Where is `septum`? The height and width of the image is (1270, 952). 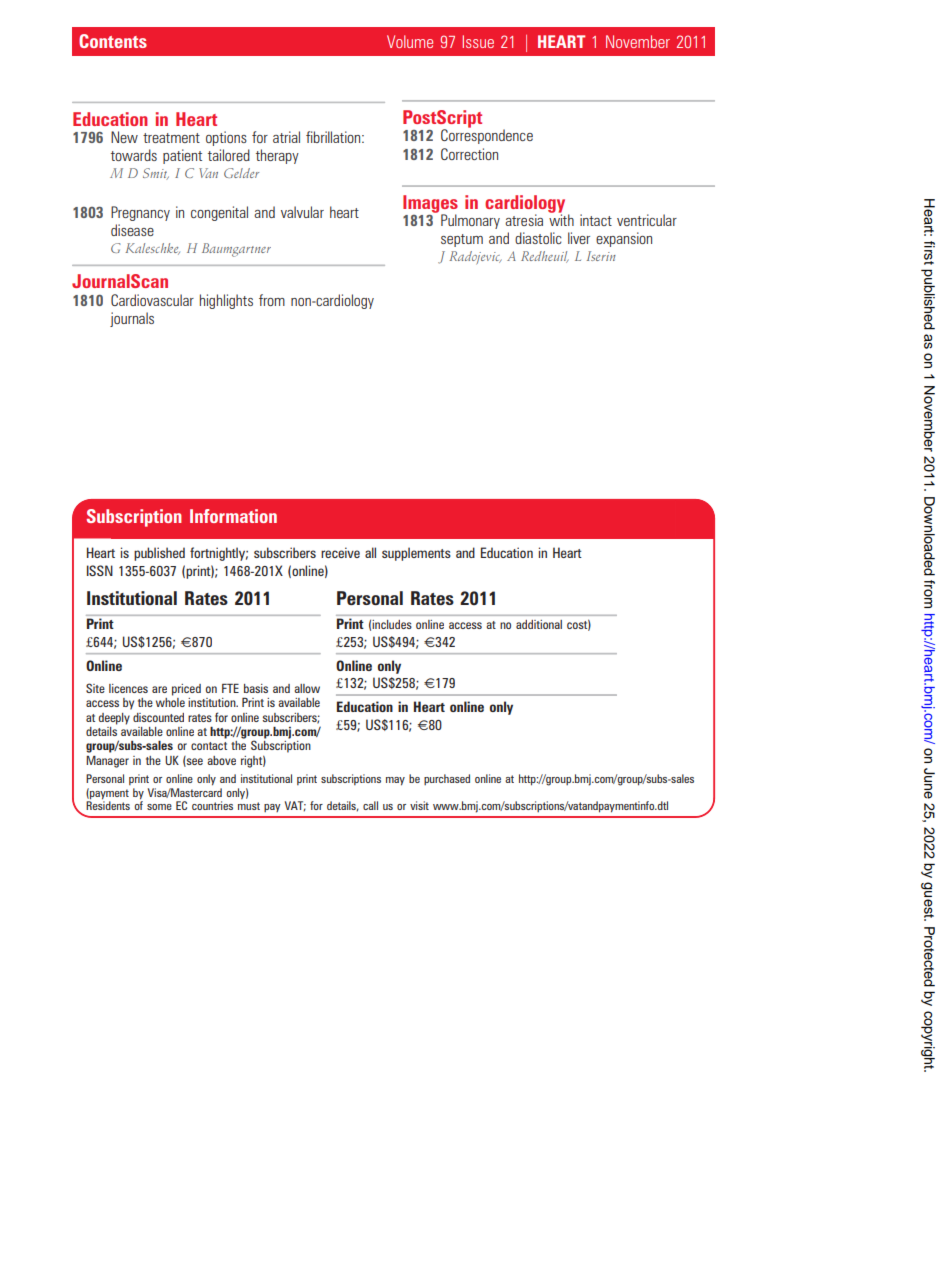
septum is located at coordinates (462, 240).
